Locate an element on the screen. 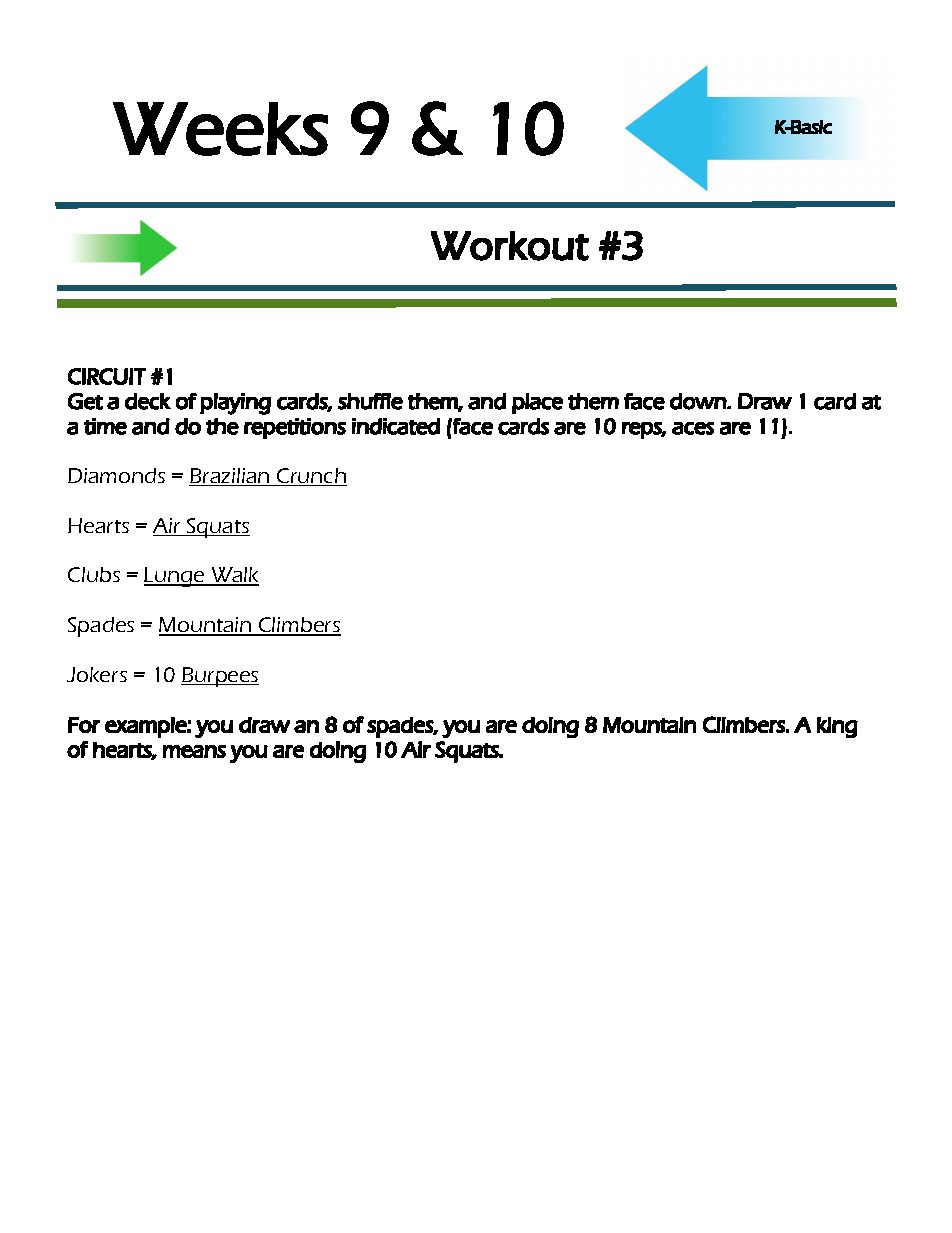 The image size is (952, 1233). time is located at coordinates (105, 426).
